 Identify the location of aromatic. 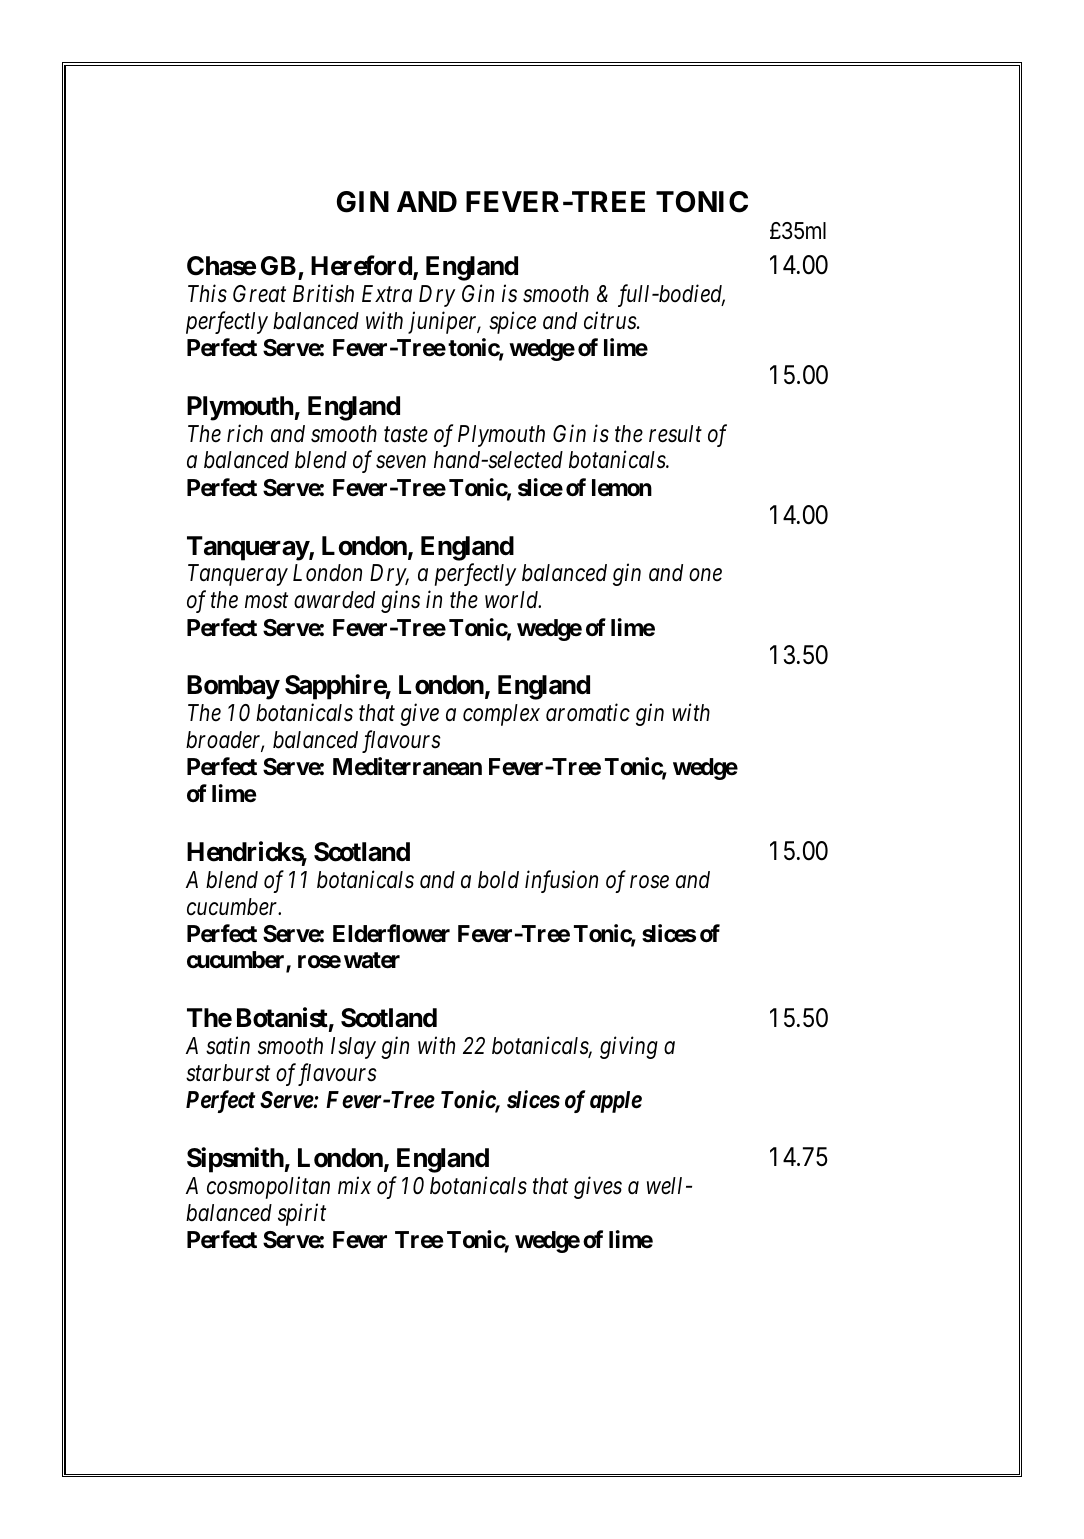
(588, 713).
